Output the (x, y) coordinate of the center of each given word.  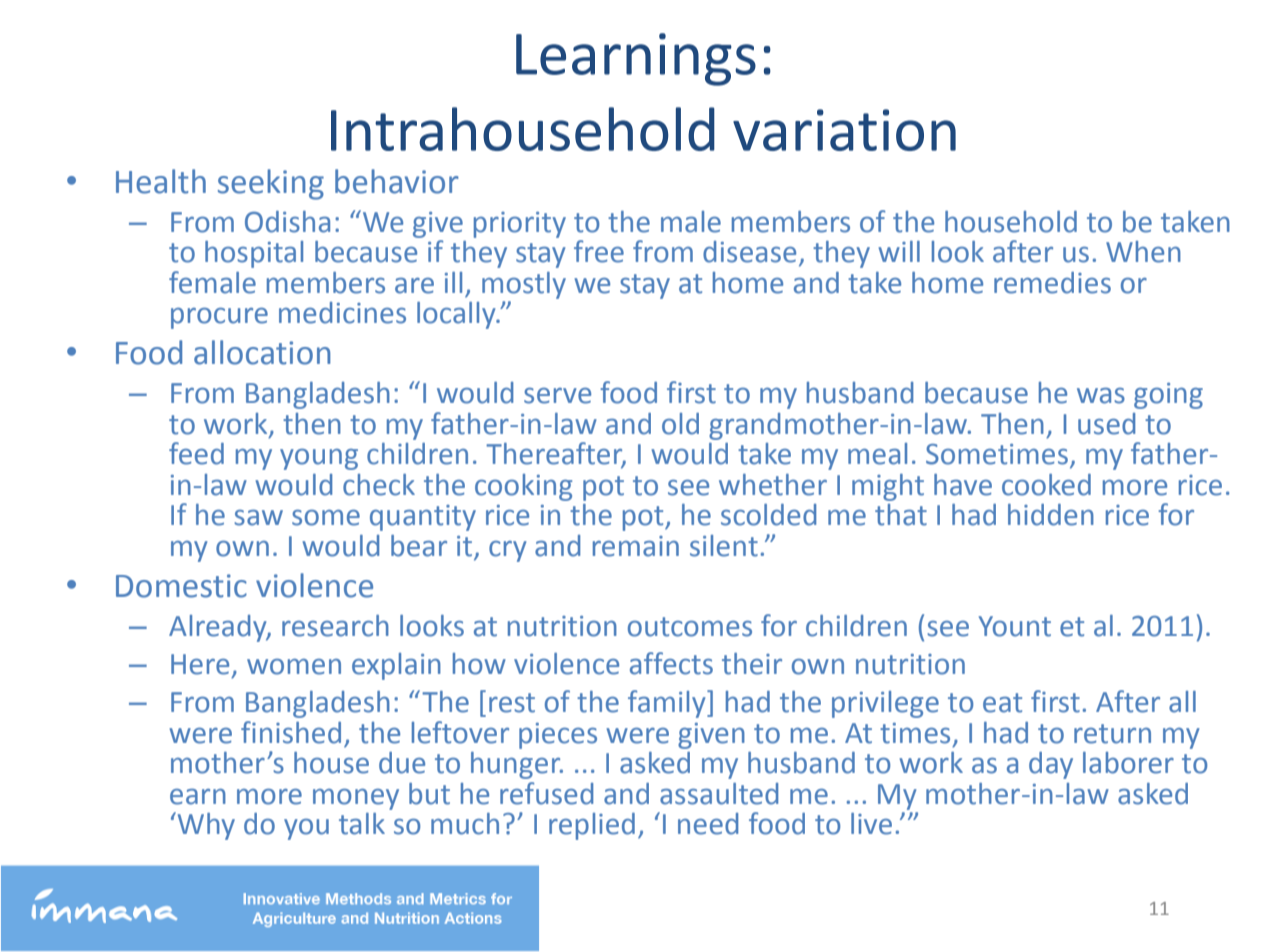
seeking (271, 184)
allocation (262, 352)
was (1101, 395)
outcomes (690, 627)
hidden (1051, 515)
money (356, 799)
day (1051, 765)
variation (844, 130)
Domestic (181, 586)
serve (557, 395)
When (1143, 252)
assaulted (719, 794)
